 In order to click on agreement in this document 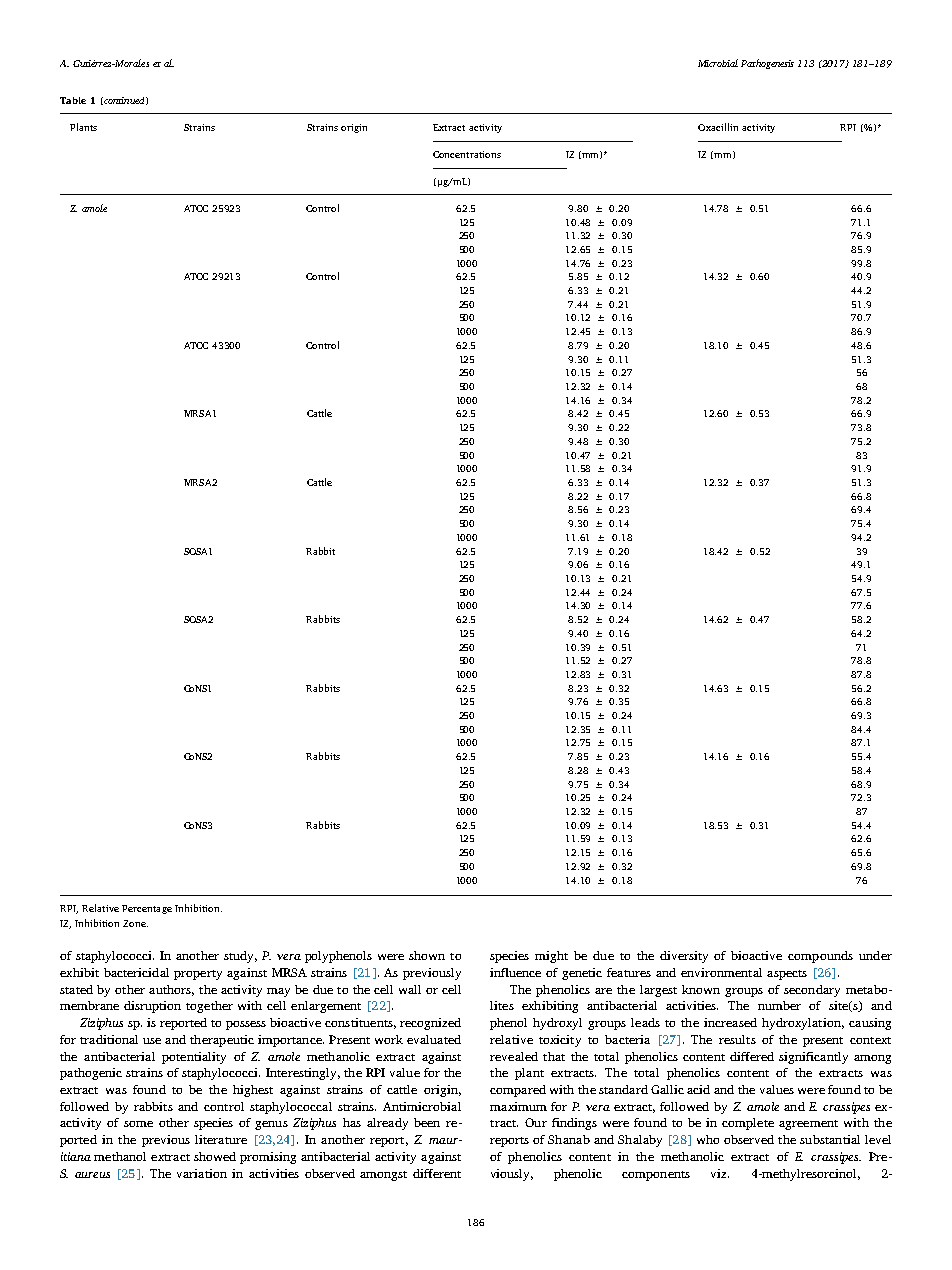, I will do `click(808, 1125)`.
